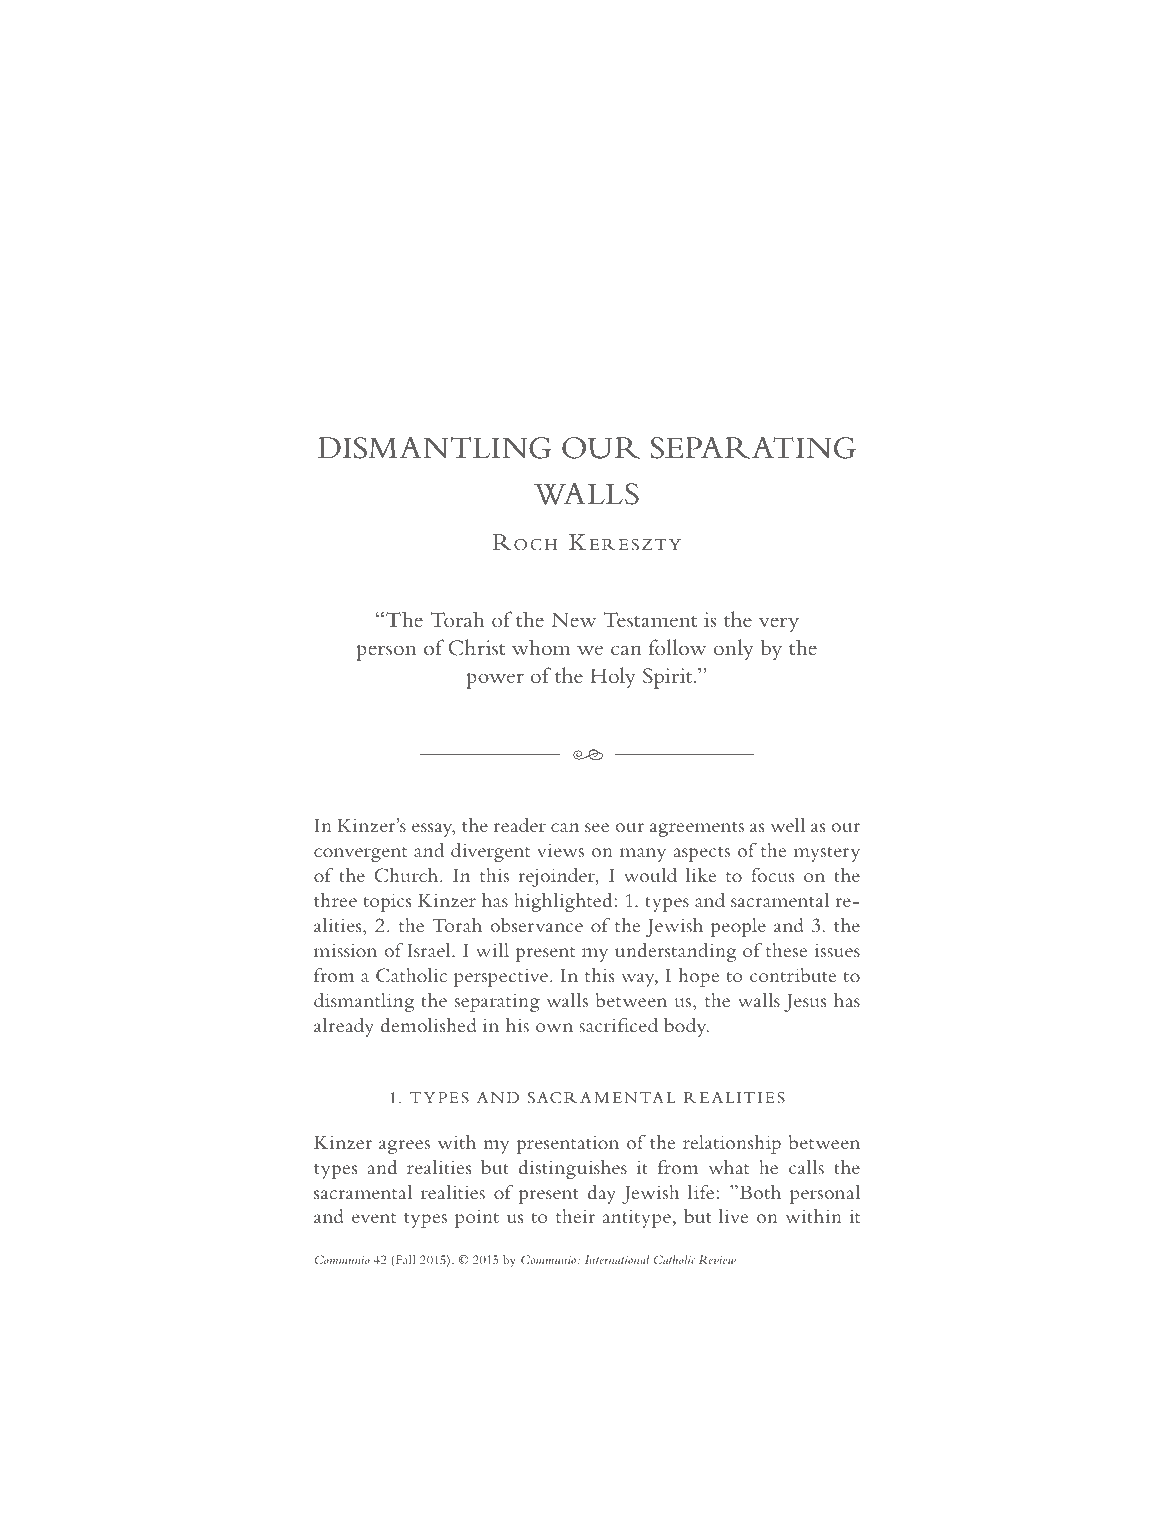  Describe the element at coordinates (476, 647) in the page. I see `Christ` at that location.
